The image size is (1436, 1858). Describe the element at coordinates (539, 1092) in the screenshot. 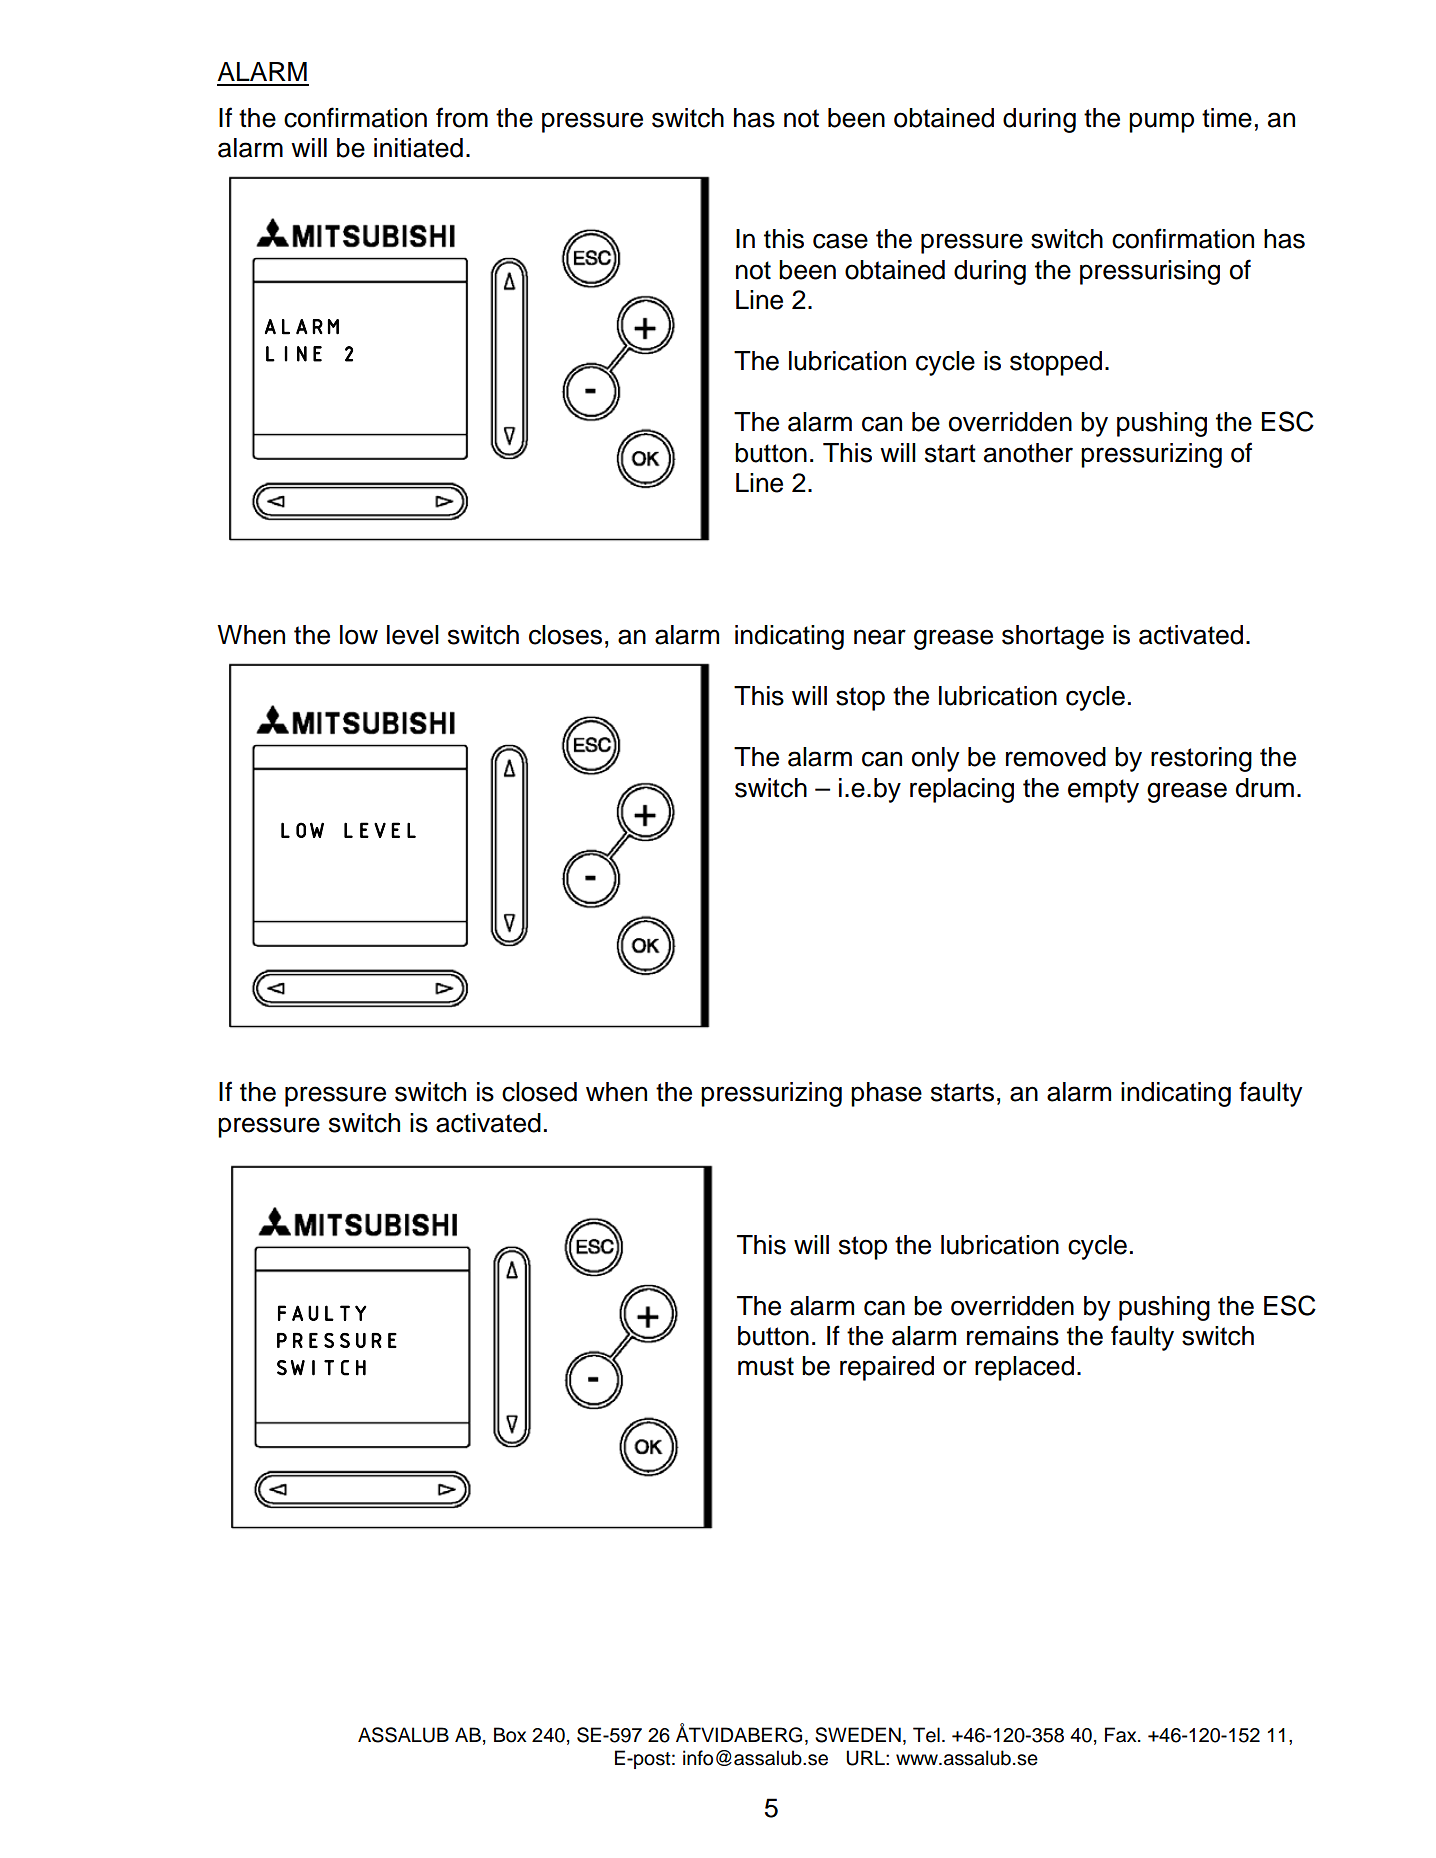

I see `closed` at that location.
